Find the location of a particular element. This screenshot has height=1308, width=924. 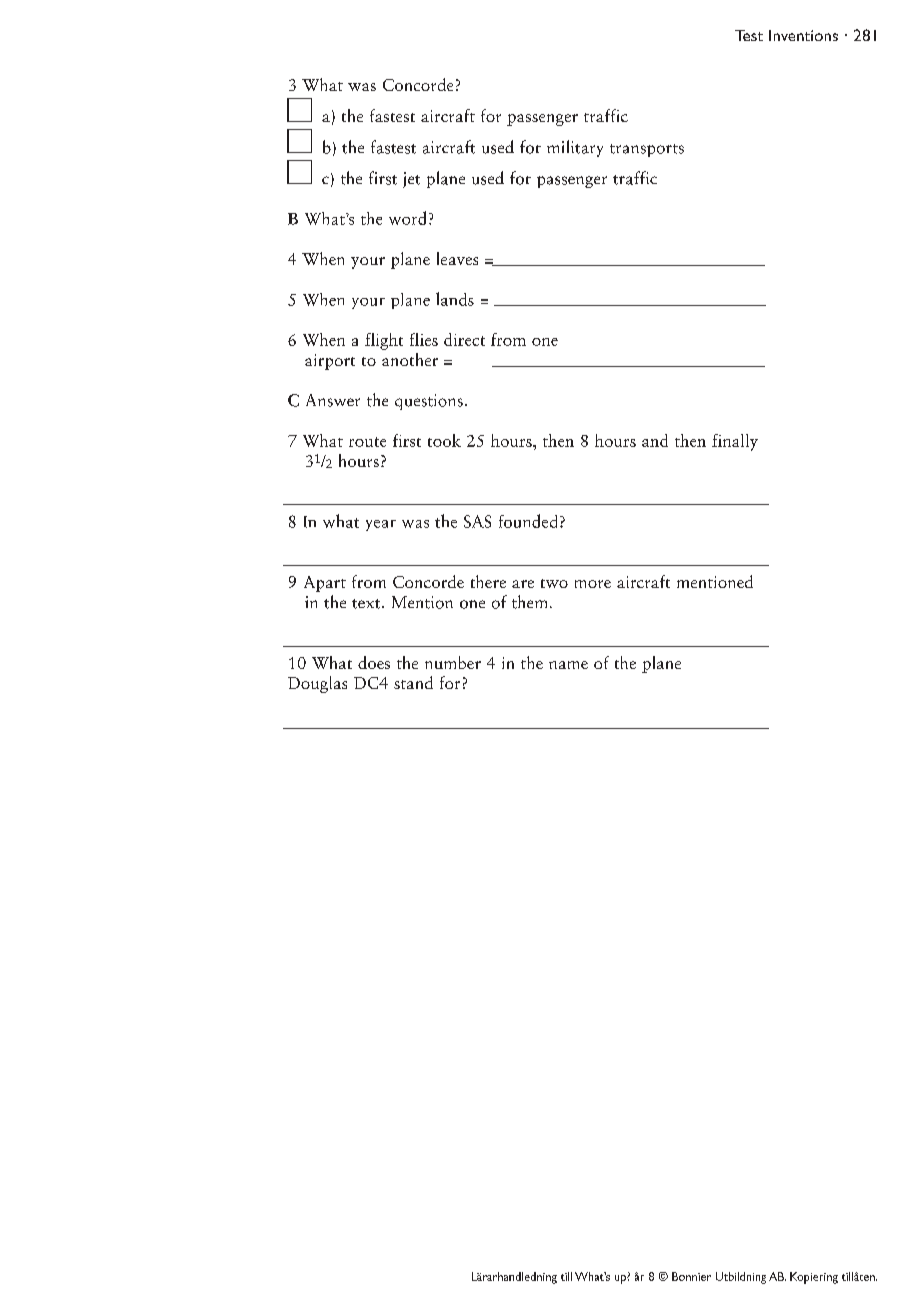

military is located at coordinates (575, 148).
